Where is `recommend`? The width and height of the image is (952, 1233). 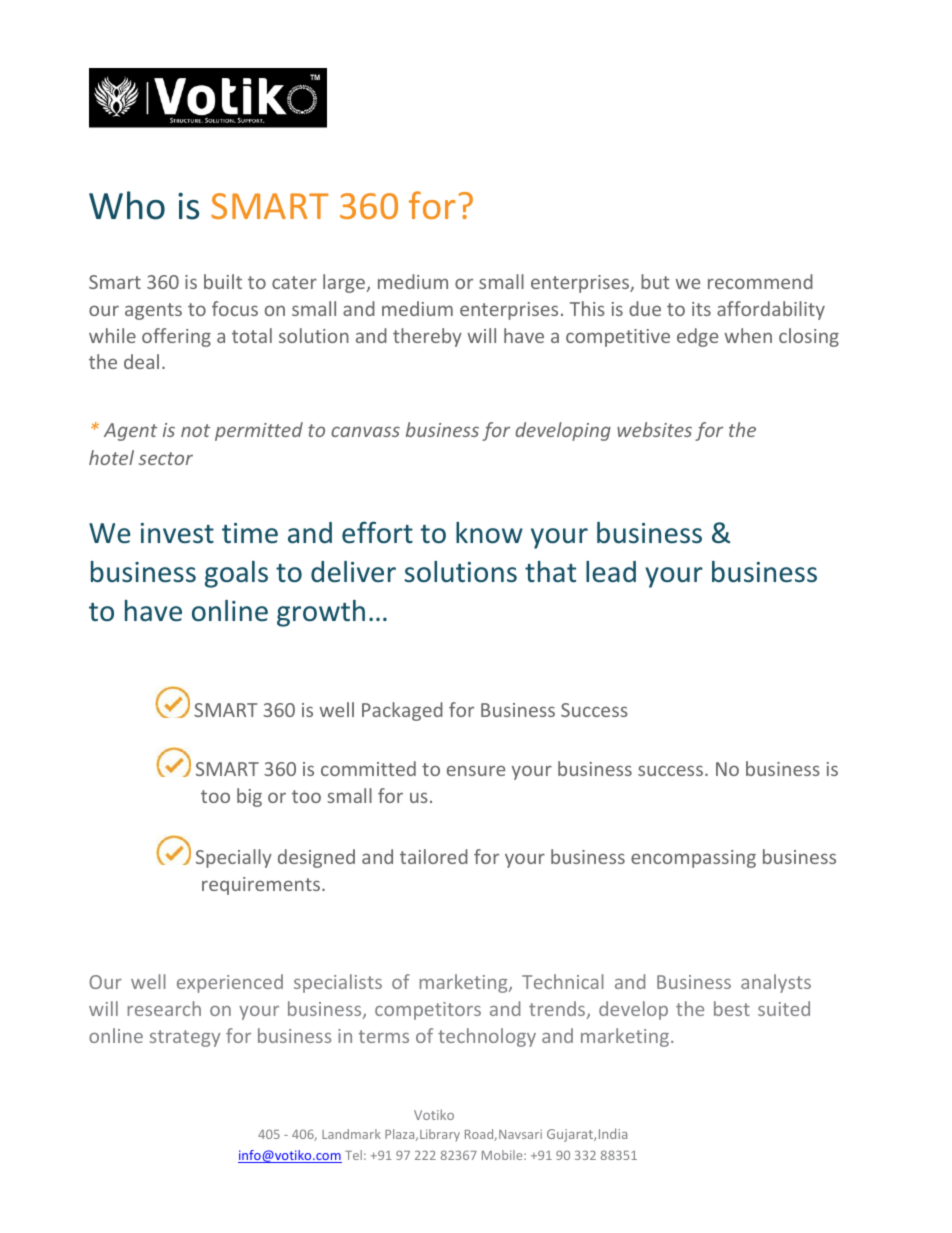
recommend is located at coordinates (760, 281).
